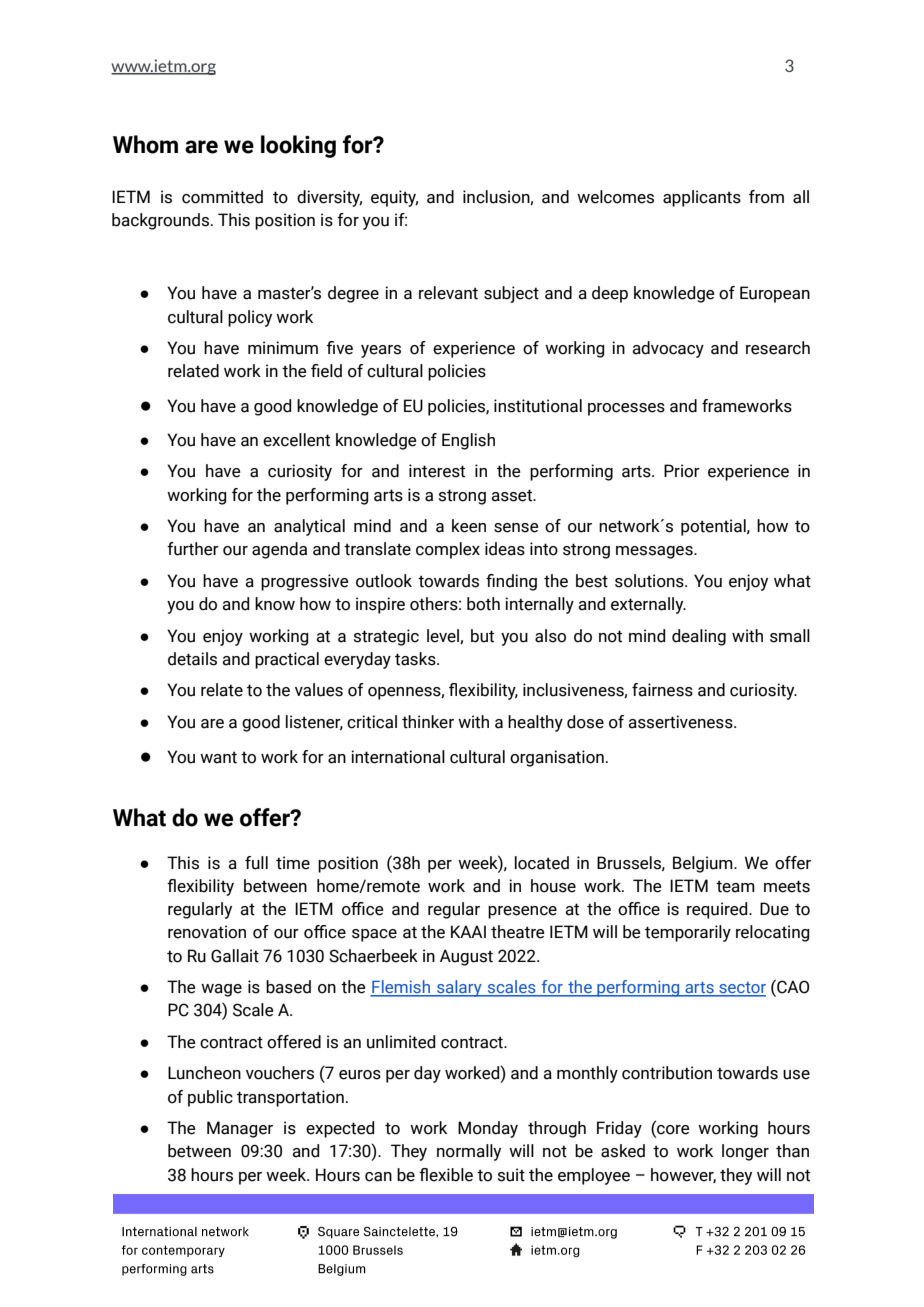 The width and height of the page is (924, 1307). Describe the element at coordinates (222, 197) in the page. I see `committed` at that location.
